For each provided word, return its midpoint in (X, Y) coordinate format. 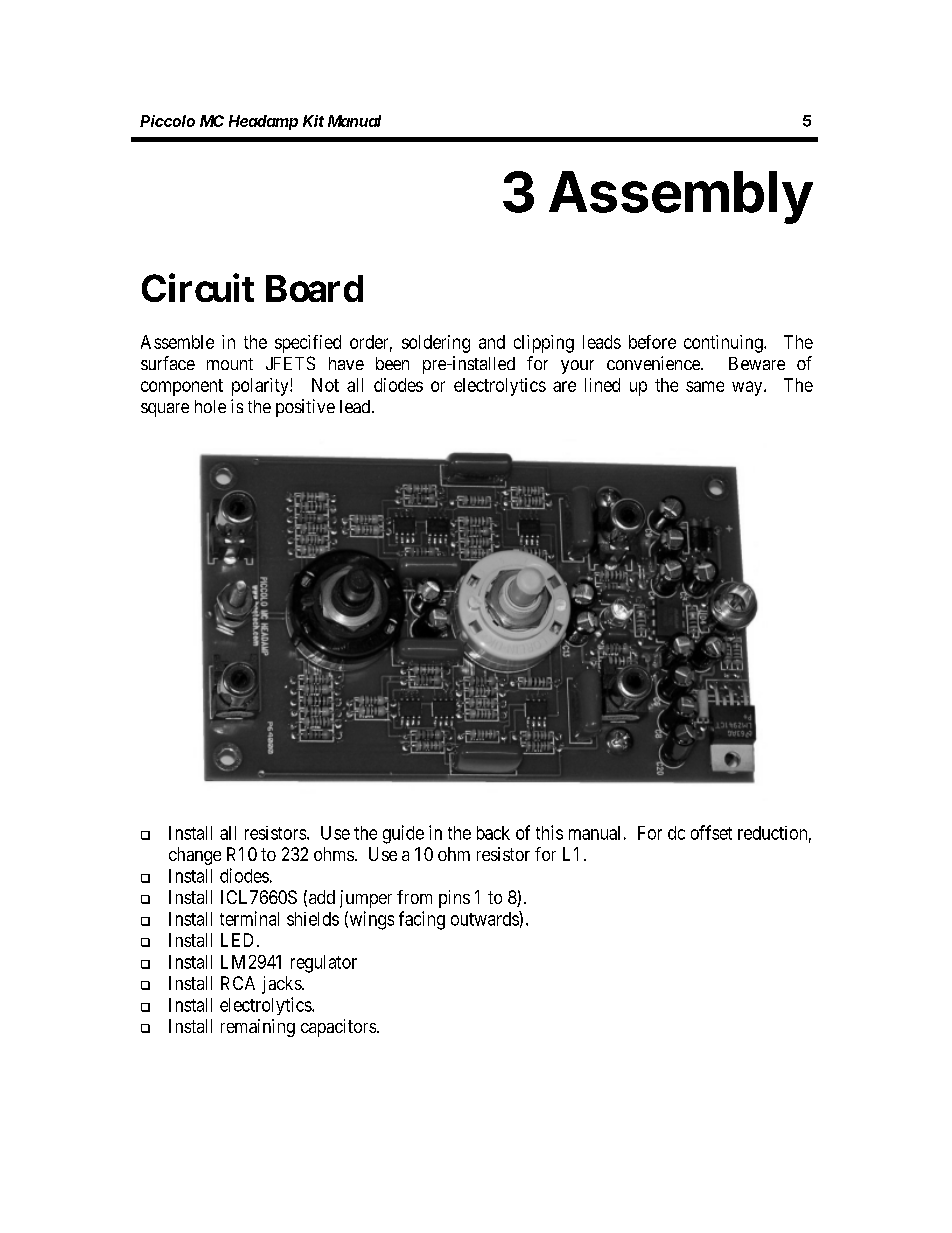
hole (210, 406)
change (195, 856)
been (392, 363)
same (705, 386)
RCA (238, 983)
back (493, 833)
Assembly (681, 197)
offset (711, 832)
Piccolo (167, 121)
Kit (313, 121)
